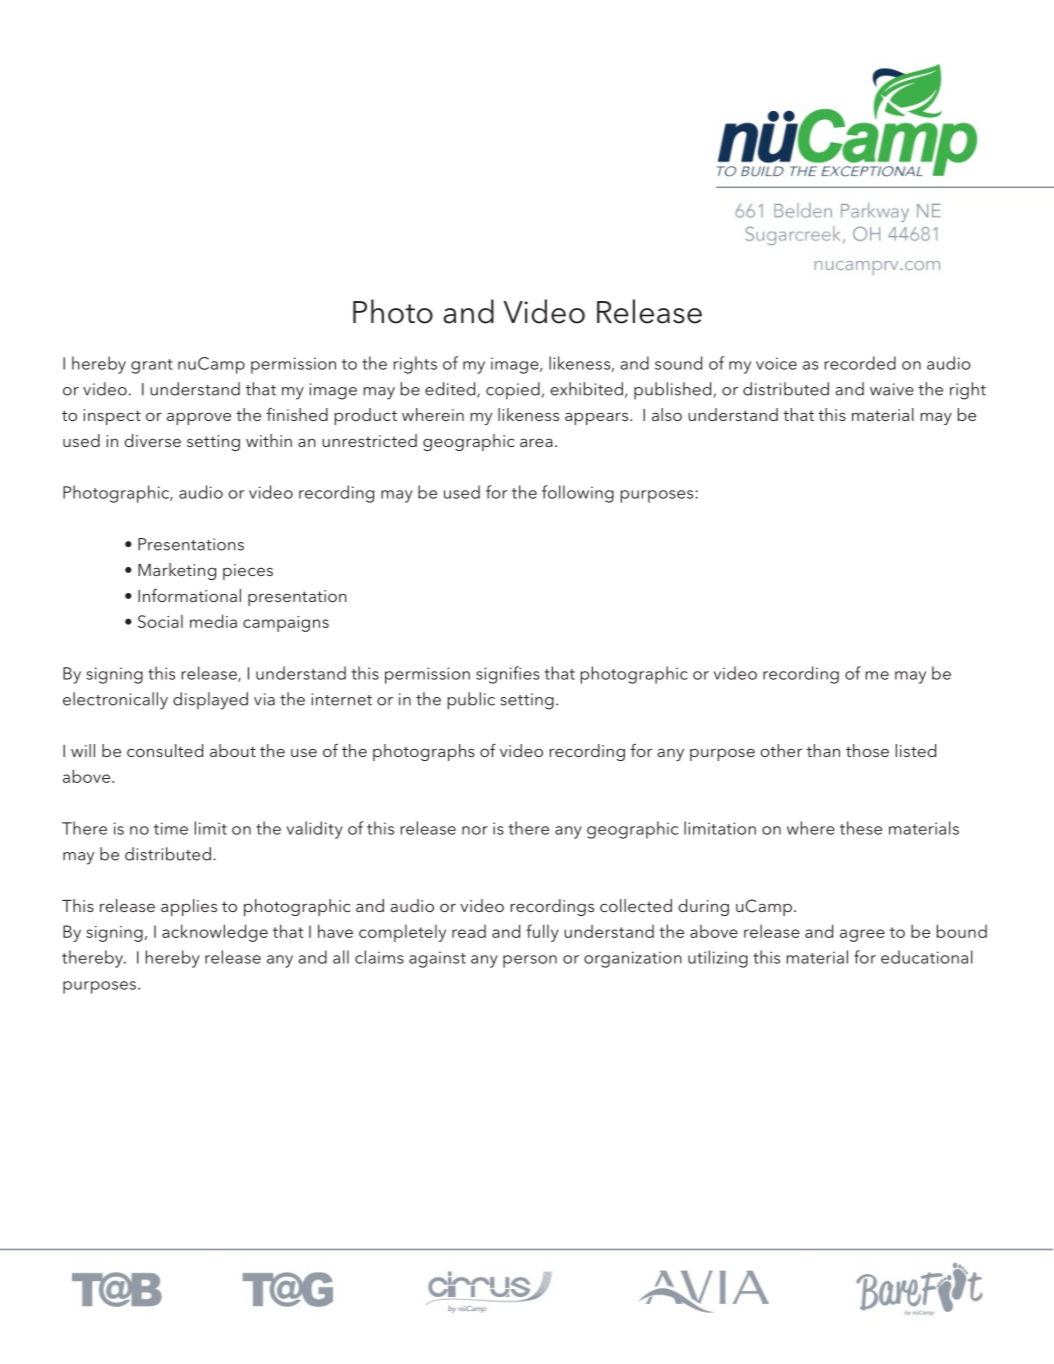 This screenshot has height=1364, width=1054. I want to click on signifies, so click(508, 675).
